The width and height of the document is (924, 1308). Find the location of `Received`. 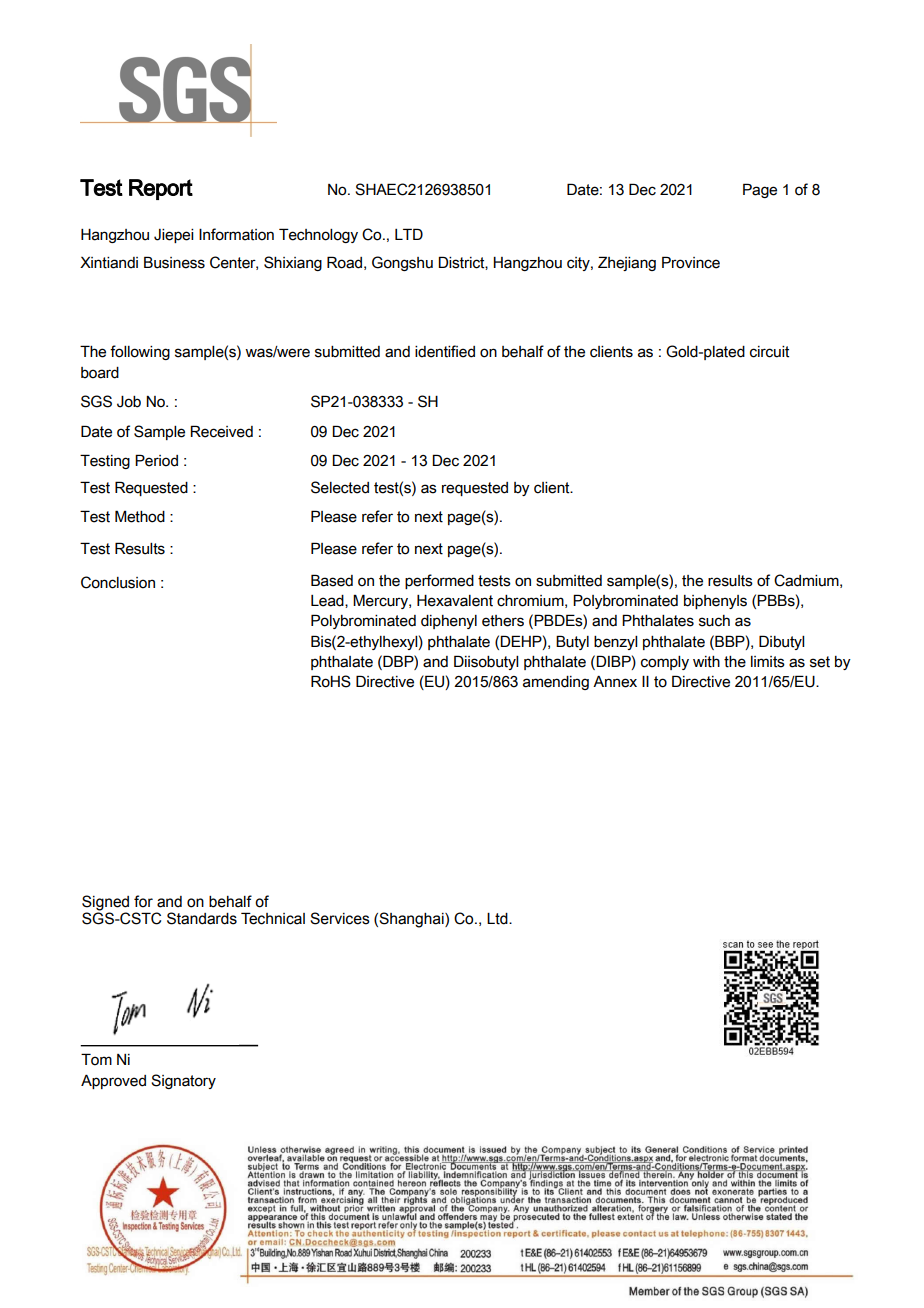

Received is located at coordinates (221, 431).
